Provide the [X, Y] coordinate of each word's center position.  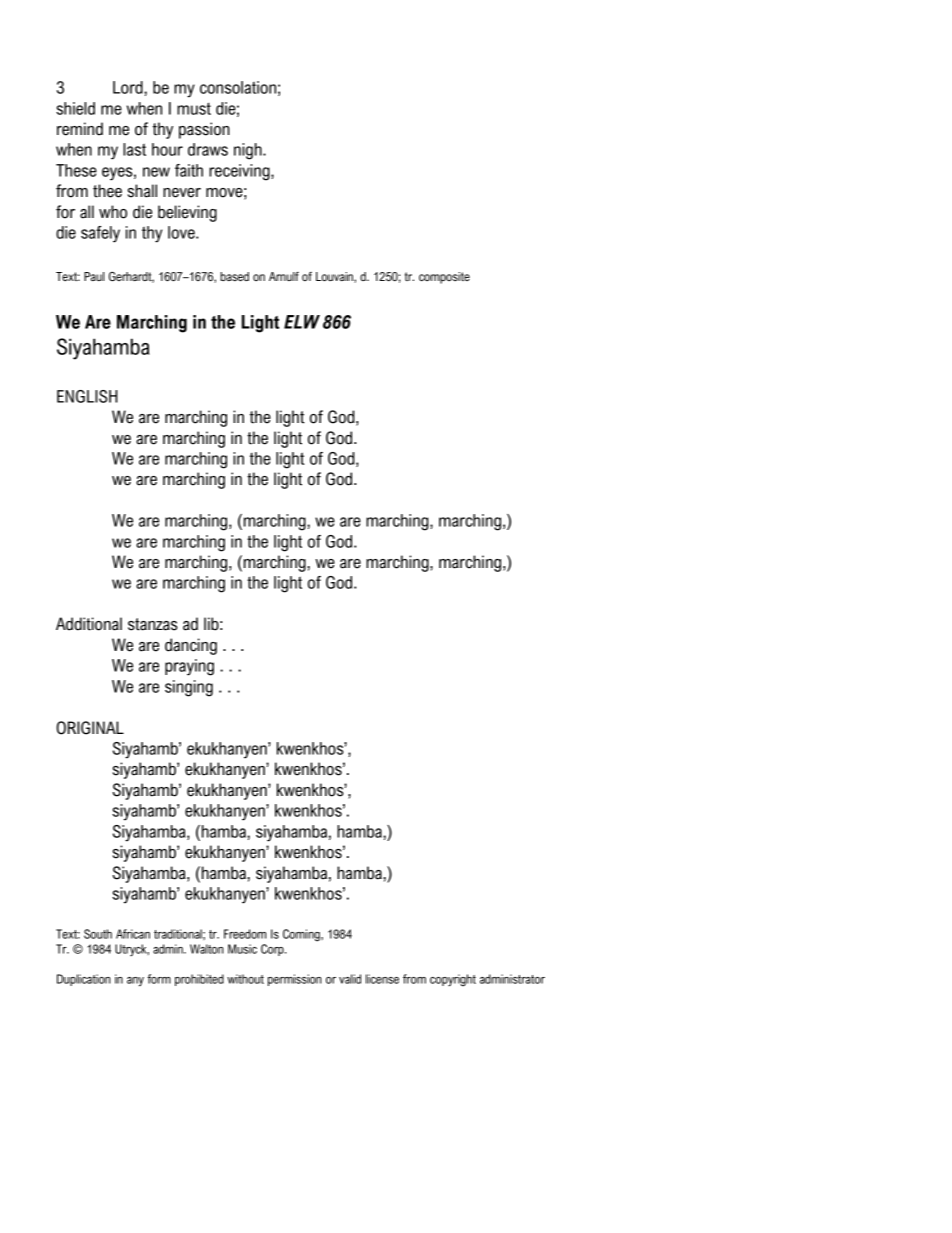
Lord [129, 87]
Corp [273, 950]
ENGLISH [87, 396]
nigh [249, 151]
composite [444, 278]
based [234, 276]
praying [189, 667]
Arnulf [284, 276]
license [382, 979]
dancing [191, 646]
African [133, 934]
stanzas [153, 624]
